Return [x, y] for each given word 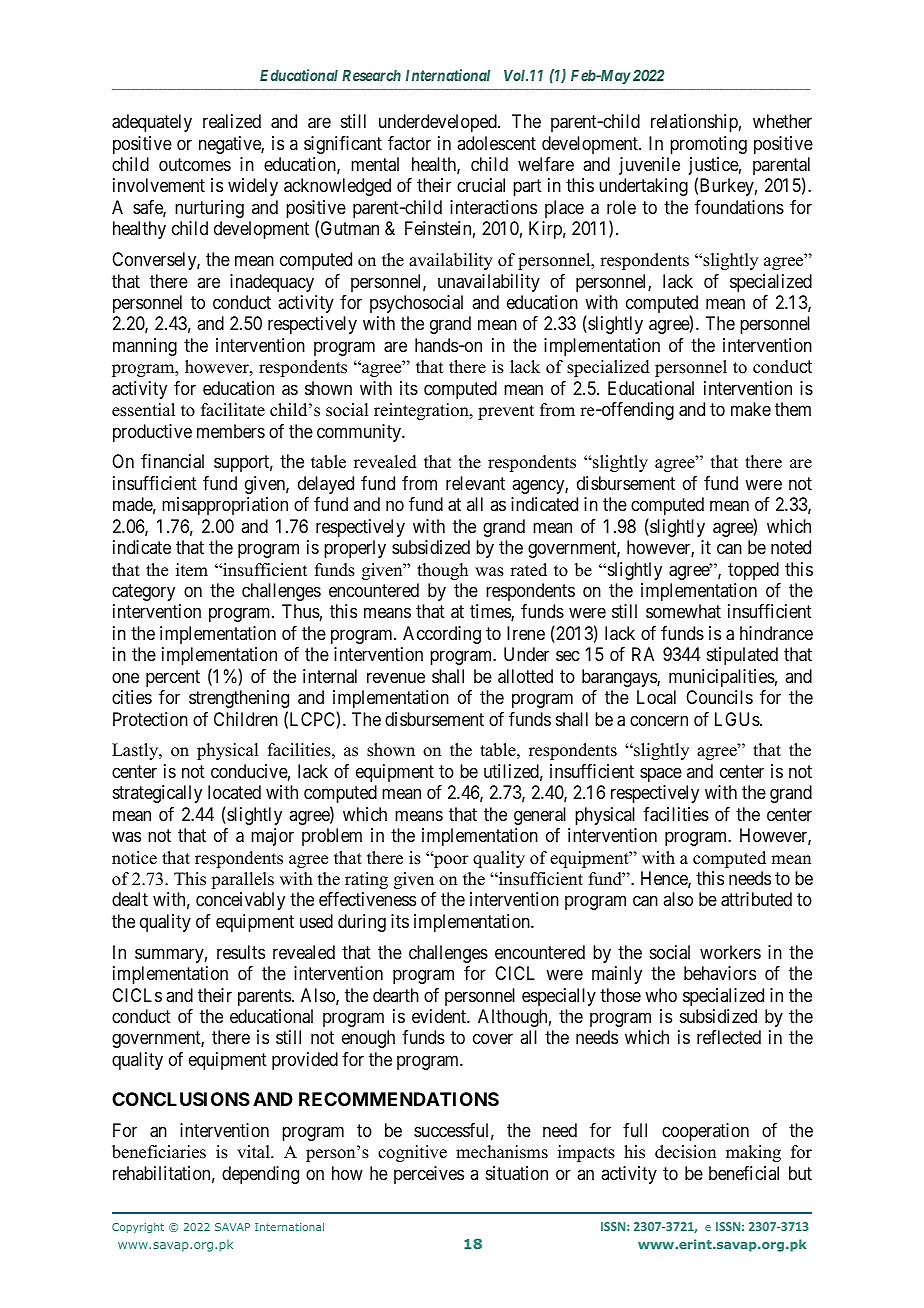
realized [232, 121]
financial [172, 461]
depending [260, 1175]
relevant [475, 483]
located [234, 792]
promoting [708, 145]
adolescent [496, 143]
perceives [429, 1175]
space [661, 774]
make [751, 409]
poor [450, 861]
